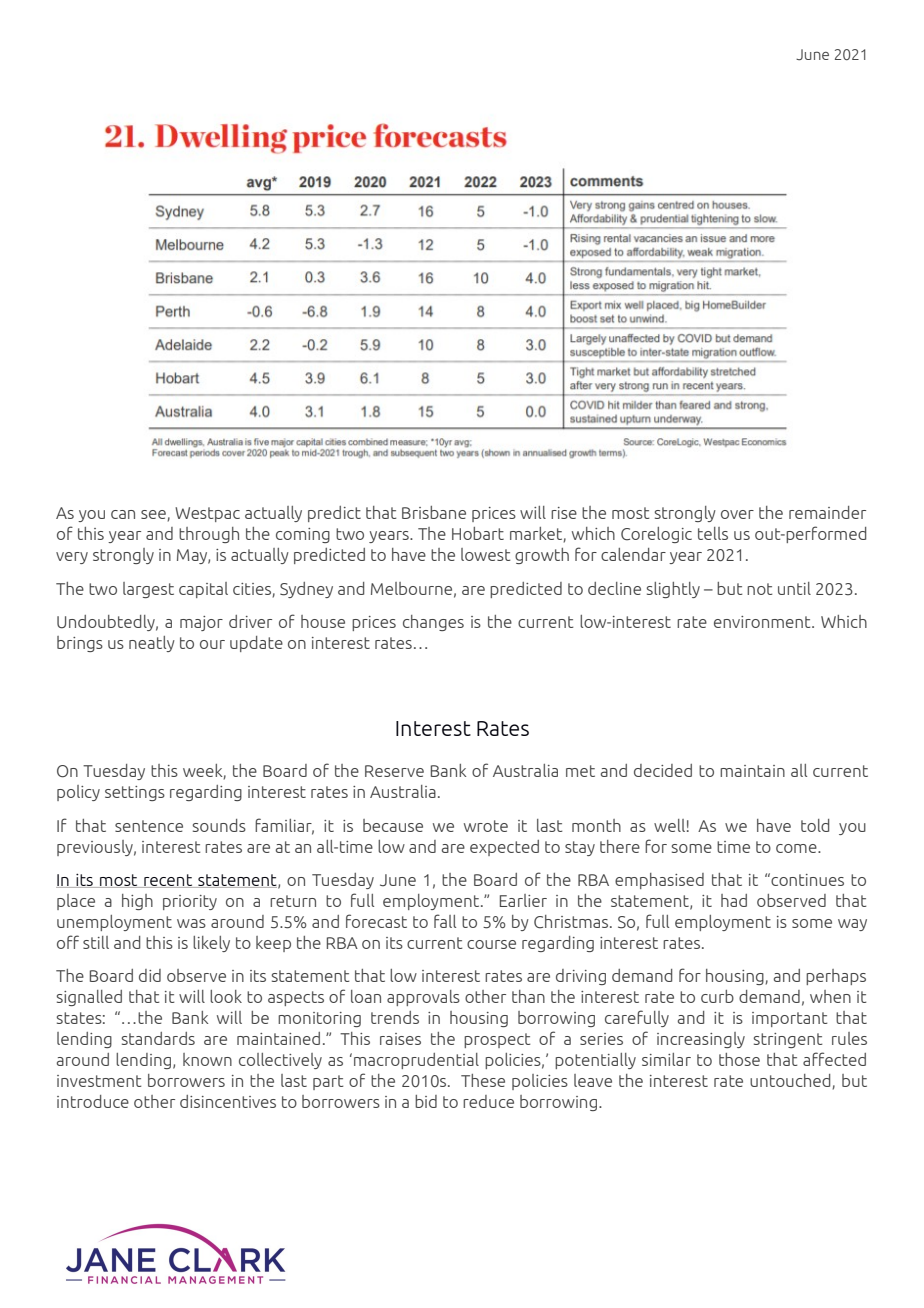 Image resolution: width=924 pixels, height=1308 pixels. I want to click on neatly, so click(152, 644).
